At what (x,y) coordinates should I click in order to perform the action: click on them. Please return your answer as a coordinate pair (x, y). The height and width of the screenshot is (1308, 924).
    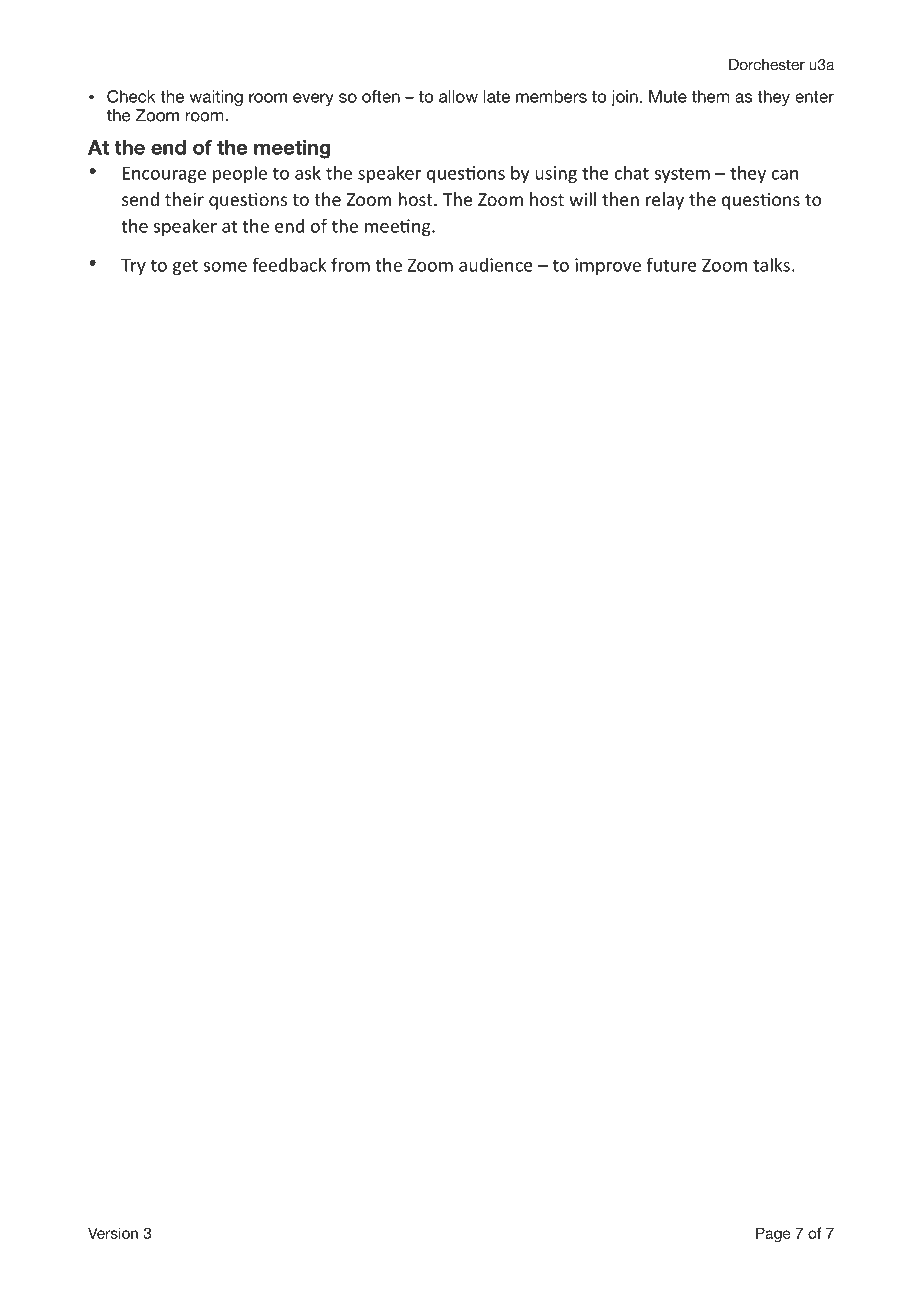
    Looking at the image, I should click on (711, 96).
